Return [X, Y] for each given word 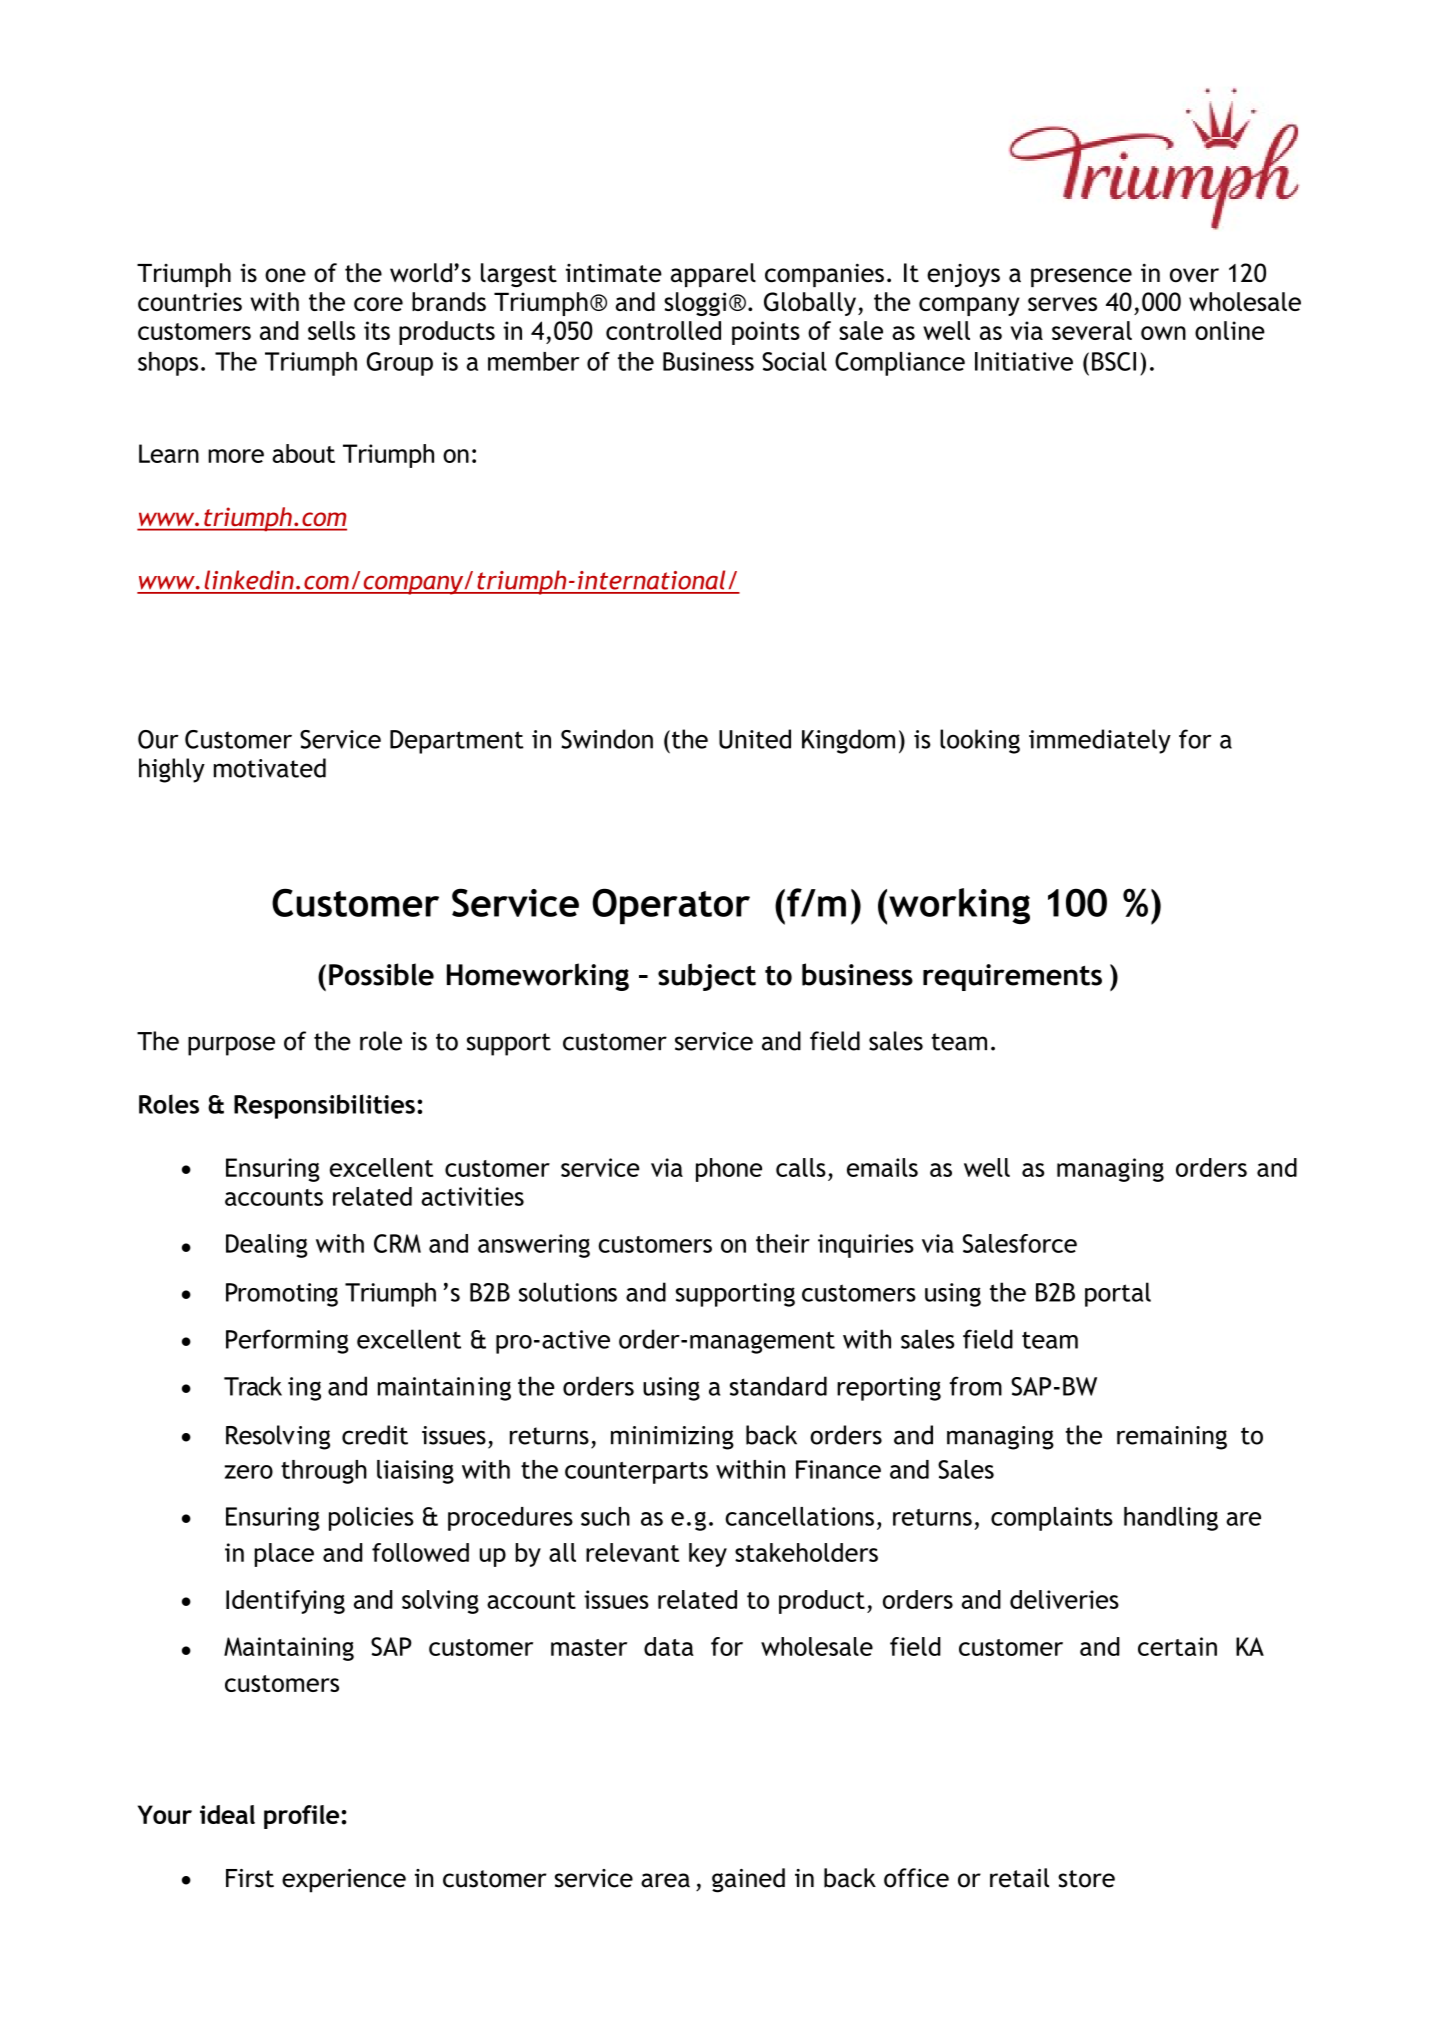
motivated [270, 768]
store [1086, 1879]
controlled [663, 330]
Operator [671, 906]
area [665, 1880]
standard [778, 1386]
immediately [1100, 741]
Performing [287, 1341]
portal [1118, 1294]
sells [331, 330]
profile [301, 1817]
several [1092, 330]
